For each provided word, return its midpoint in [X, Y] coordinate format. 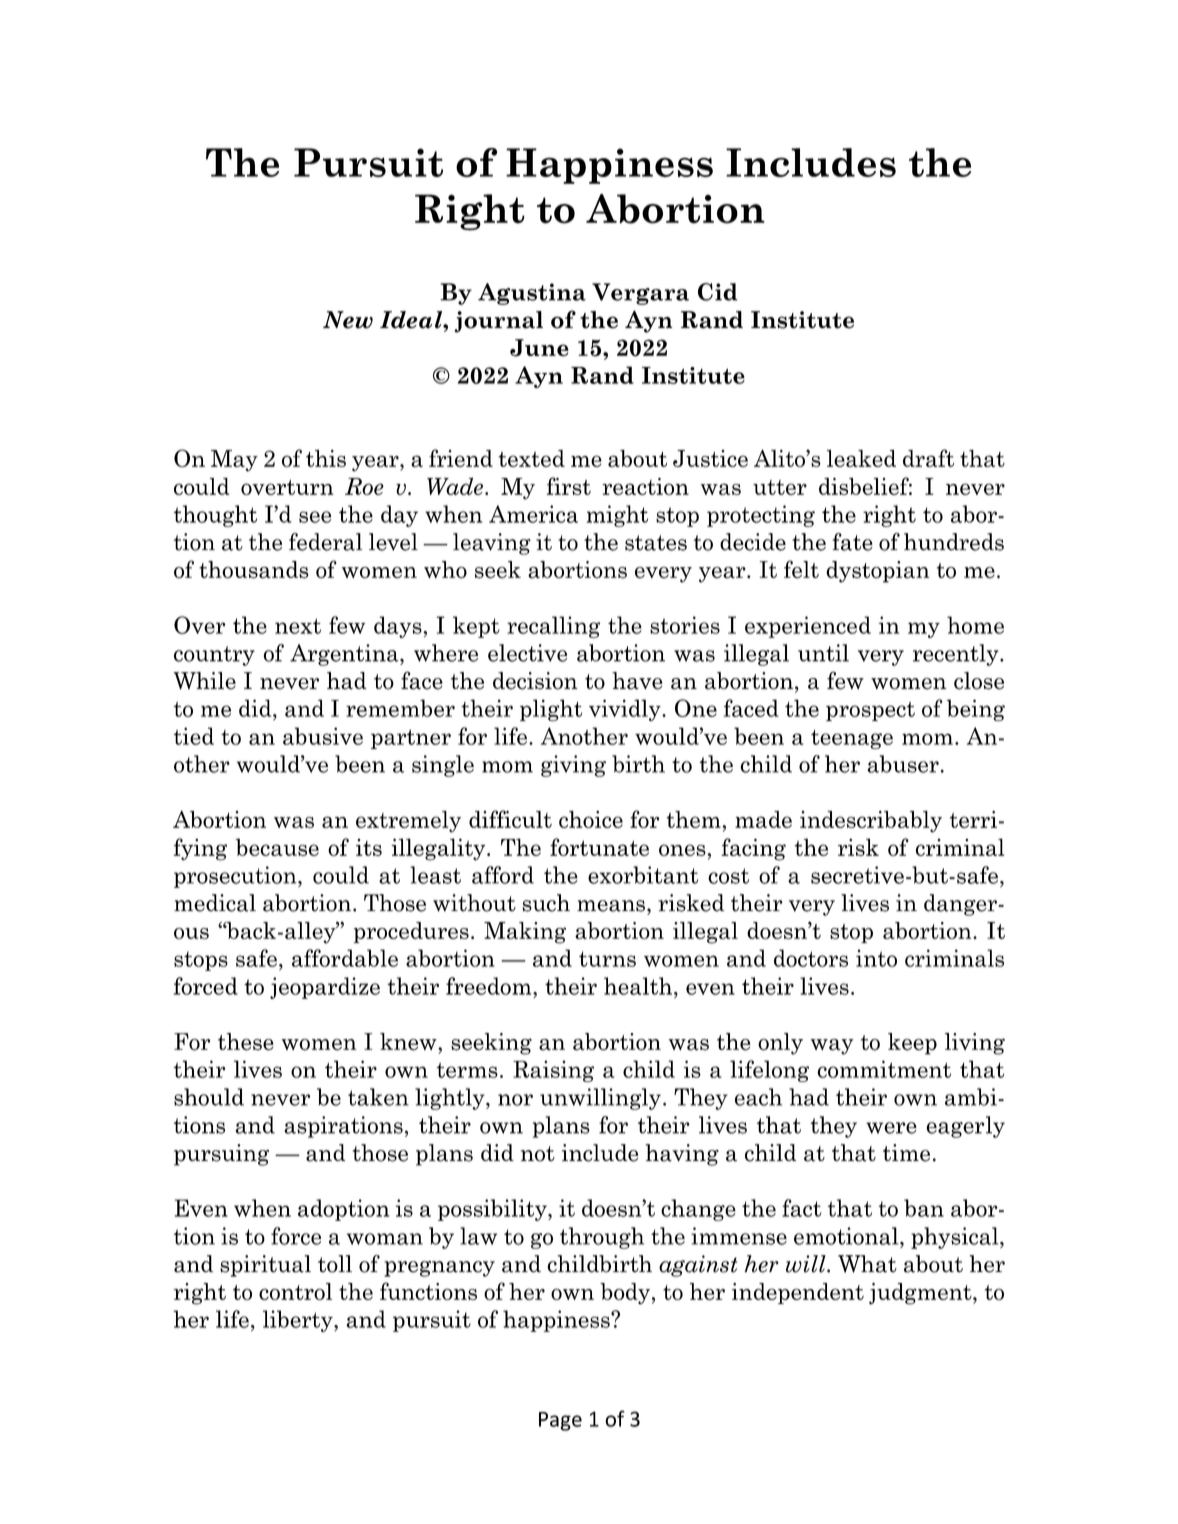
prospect [870, 711]
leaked [861, 458]
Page [560, 1421]
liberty [299, 1321]
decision [535, 681]
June [539, 348]
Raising [553, 1071]
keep [912, 1044]
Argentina [345, 655]
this [326, 458]
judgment [921, 1294]
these [246, 1042]
